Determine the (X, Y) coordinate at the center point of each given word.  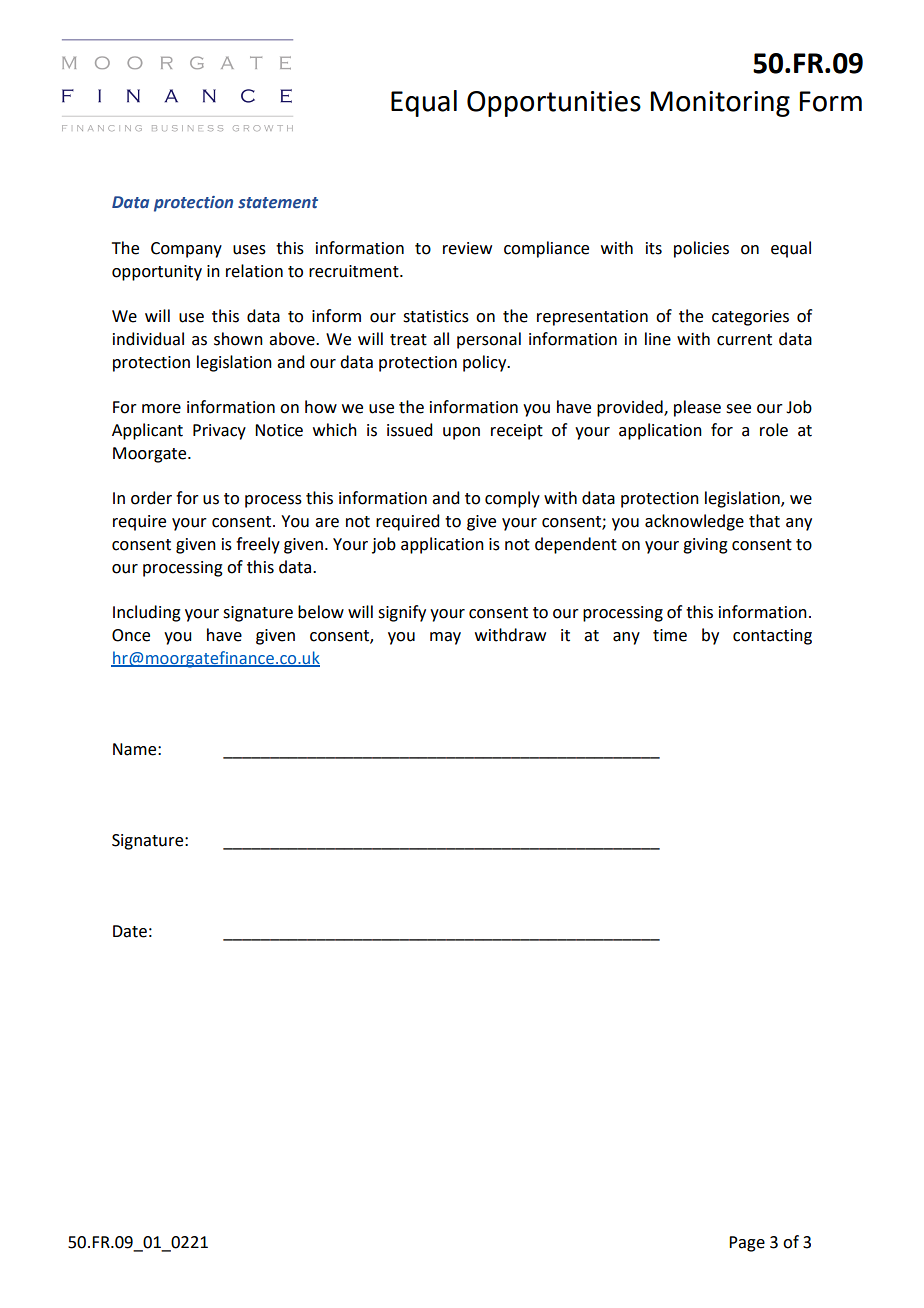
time (670, 635)
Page (747, 1244)
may (445, 638)
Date (130, 931)
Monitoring (720, 104)
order (151, 498)
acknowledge (694, 522)
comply (512, 499)
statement (278, 203)
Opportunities (554, 104)
